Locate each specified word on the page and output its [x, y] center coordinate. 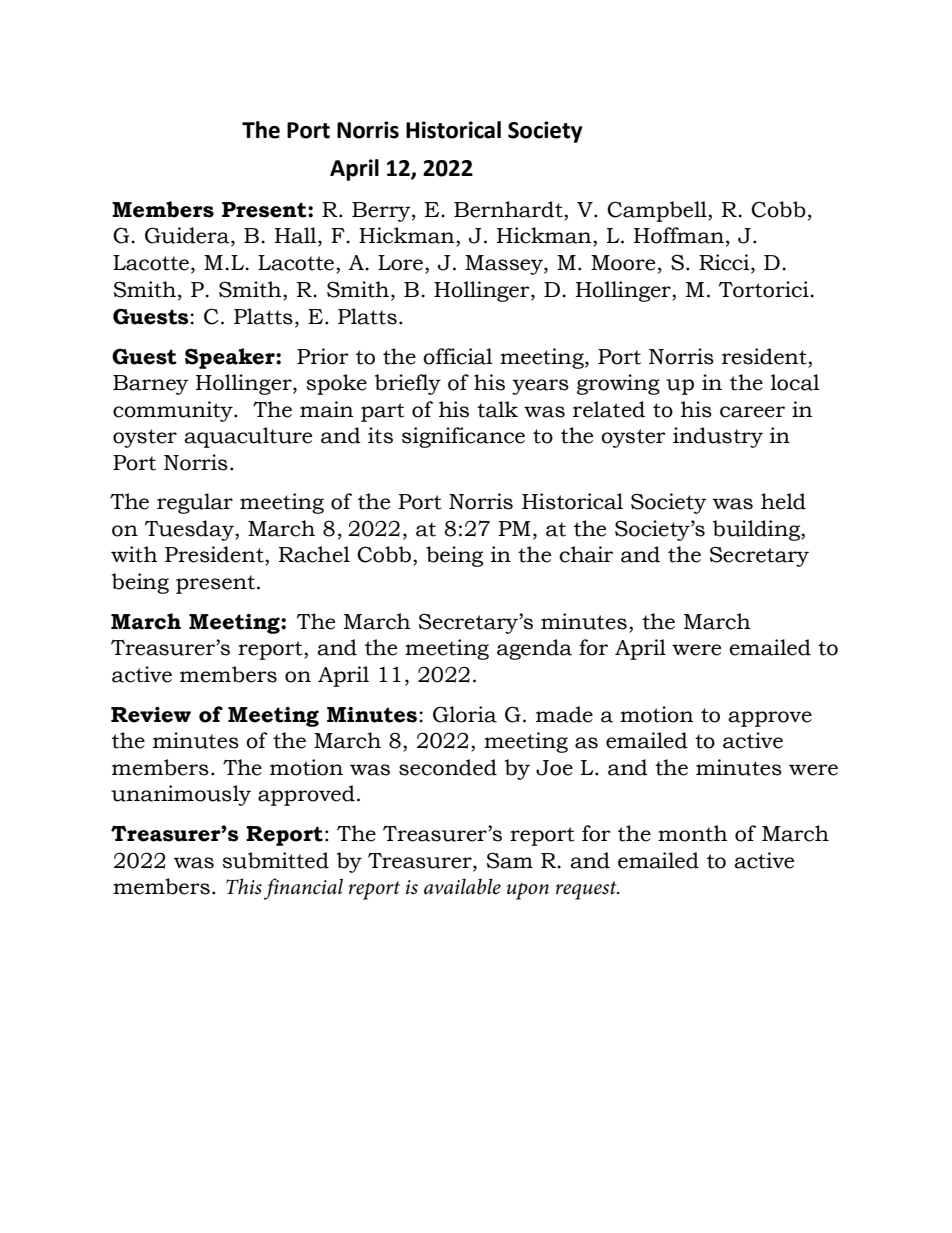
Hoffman [679, 235]
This [244, 886]
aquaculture [248, 437]
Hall [297, 236]
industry [718, 437]
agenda [534, 649]
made [564, 714]
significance [463, 437]
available [462, 886]
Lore [402, 263]
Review [151, 715]
